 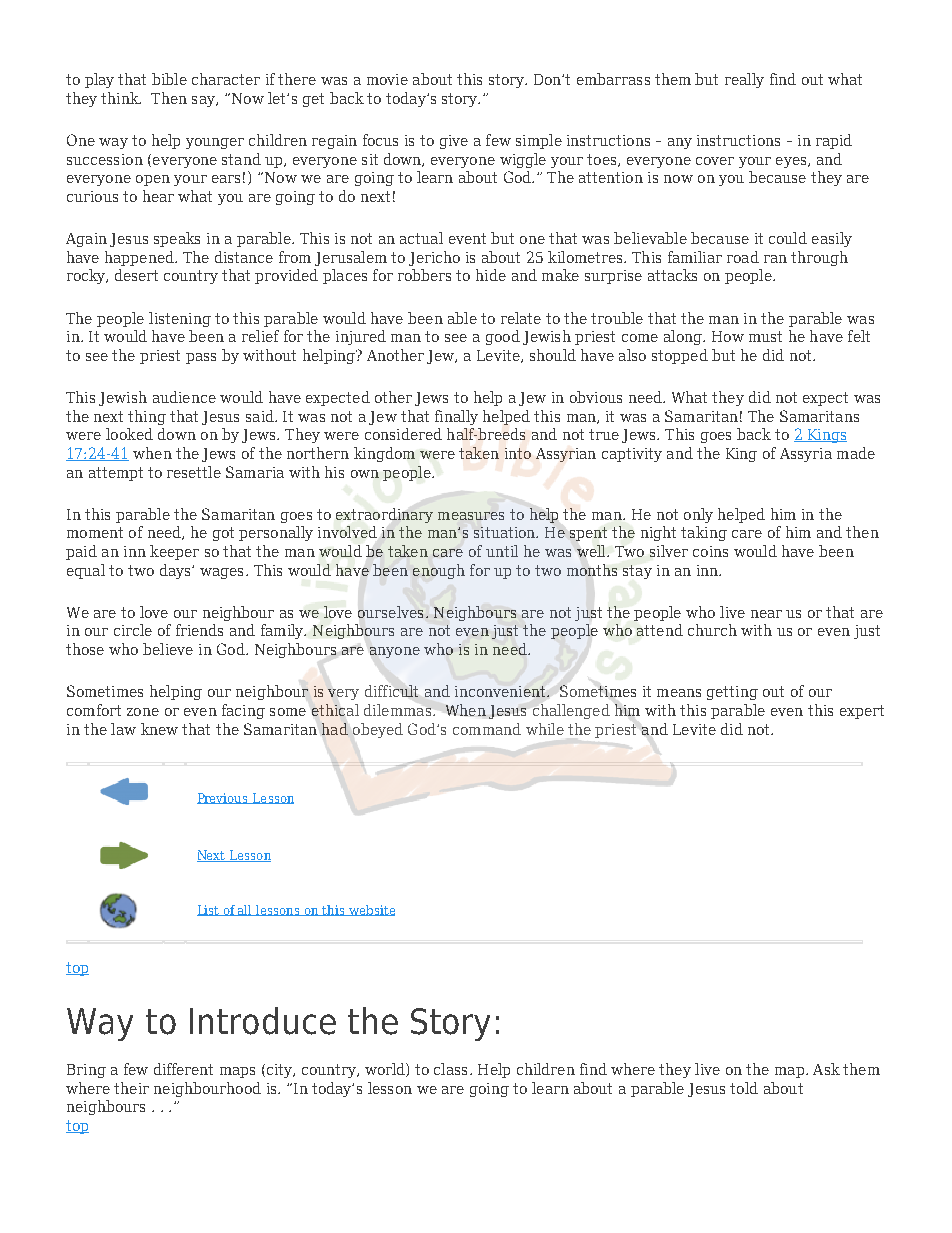 What do you see at coordinates (744, 80) in the page?
I see `really` at bounding box center [744, 80].
